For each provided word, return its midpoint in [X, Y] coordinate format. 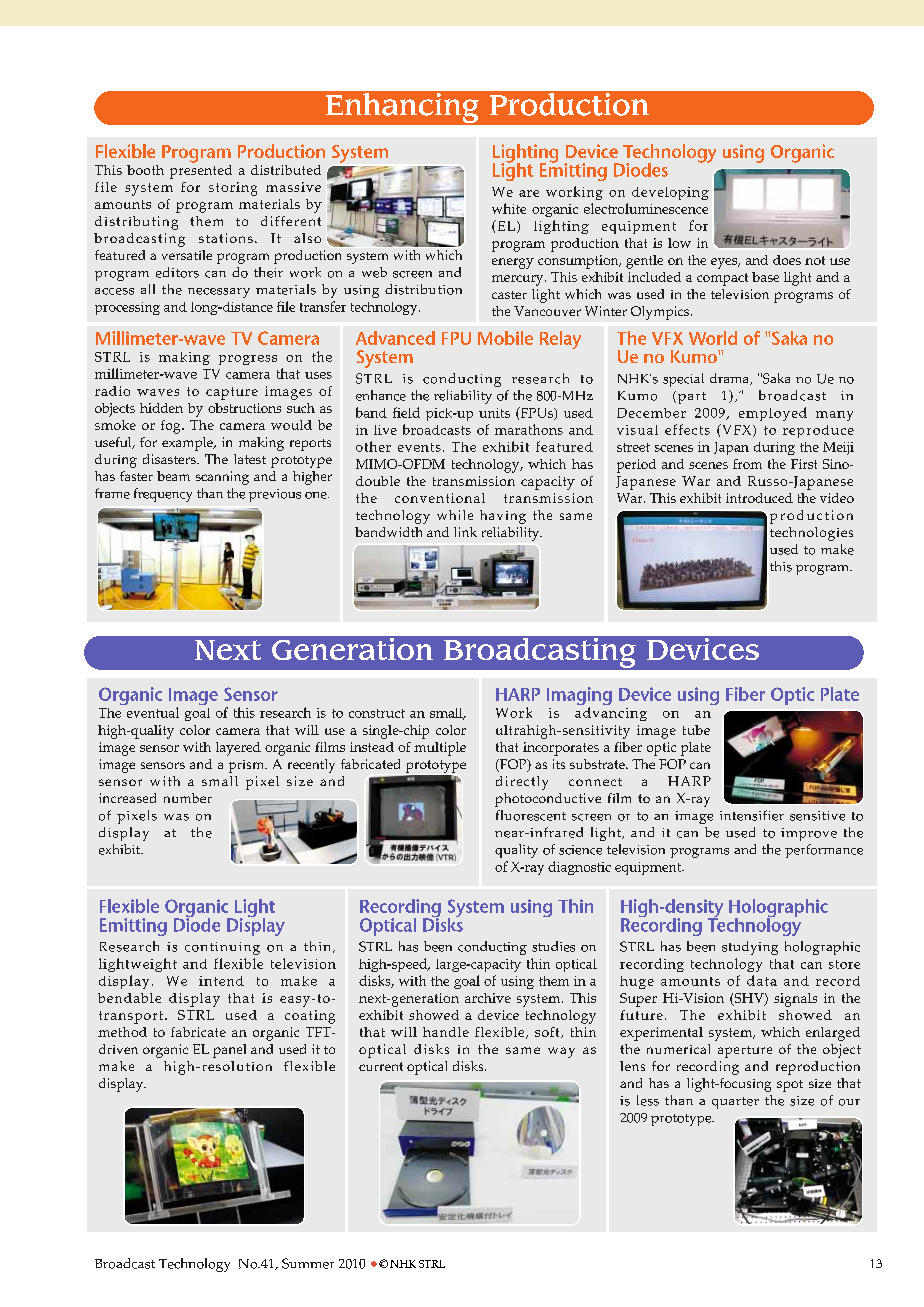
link [465, 532]
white [509, 208]
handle [446, 1032]
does [787, 260]
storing [233, 189]
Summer [308, 1263]
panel [229, 1051]
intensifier [752, 815]
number [188, 798]
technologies [811, 534]
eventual [153, 712]
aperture [745, 1052]
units [494, 413]
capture [232, 393]
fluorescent [531, 815]
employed [773, 414]
